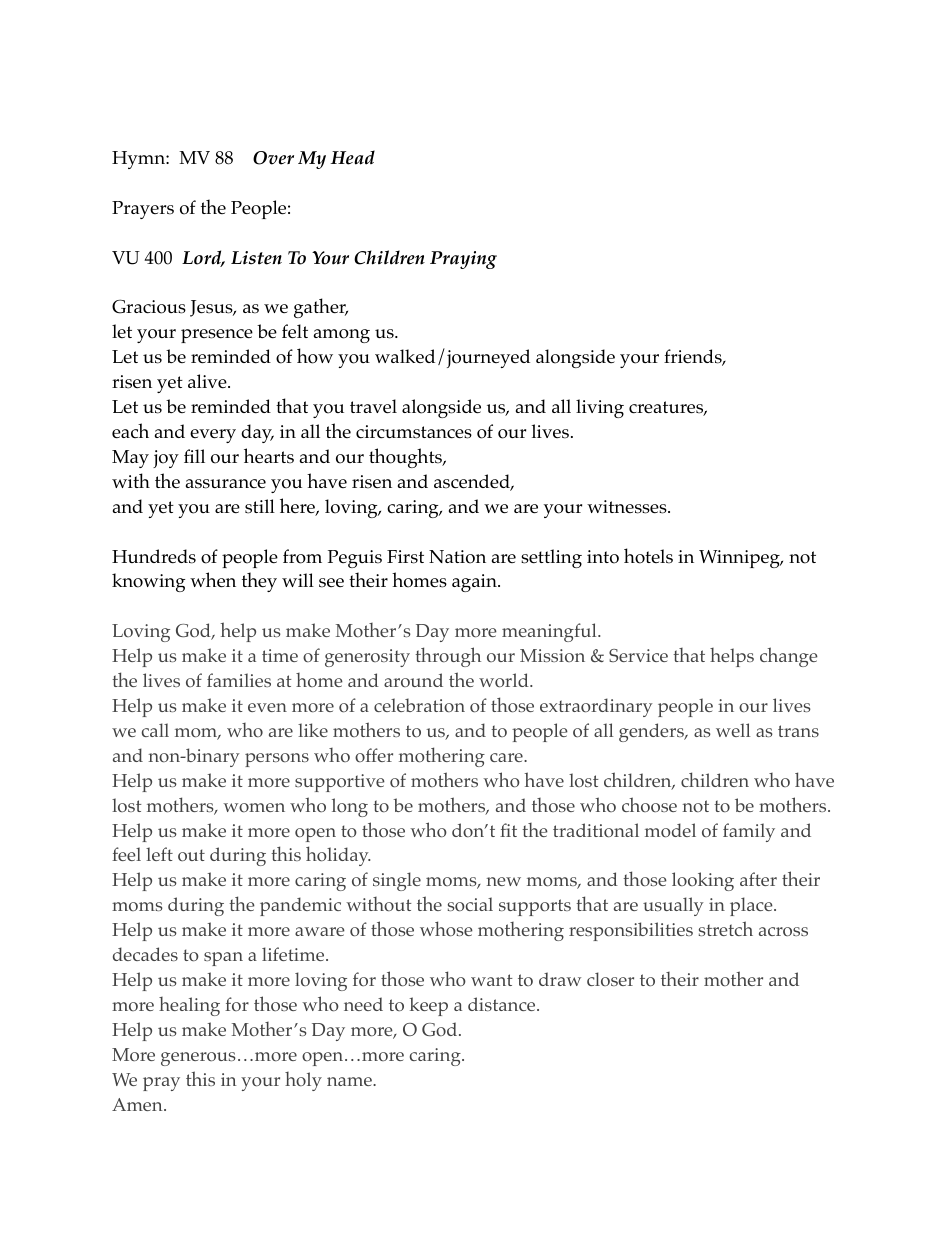  What do you see at coordinates (429, 1006) in the page?
I see `keep` at bounding box center [429, 1006].
